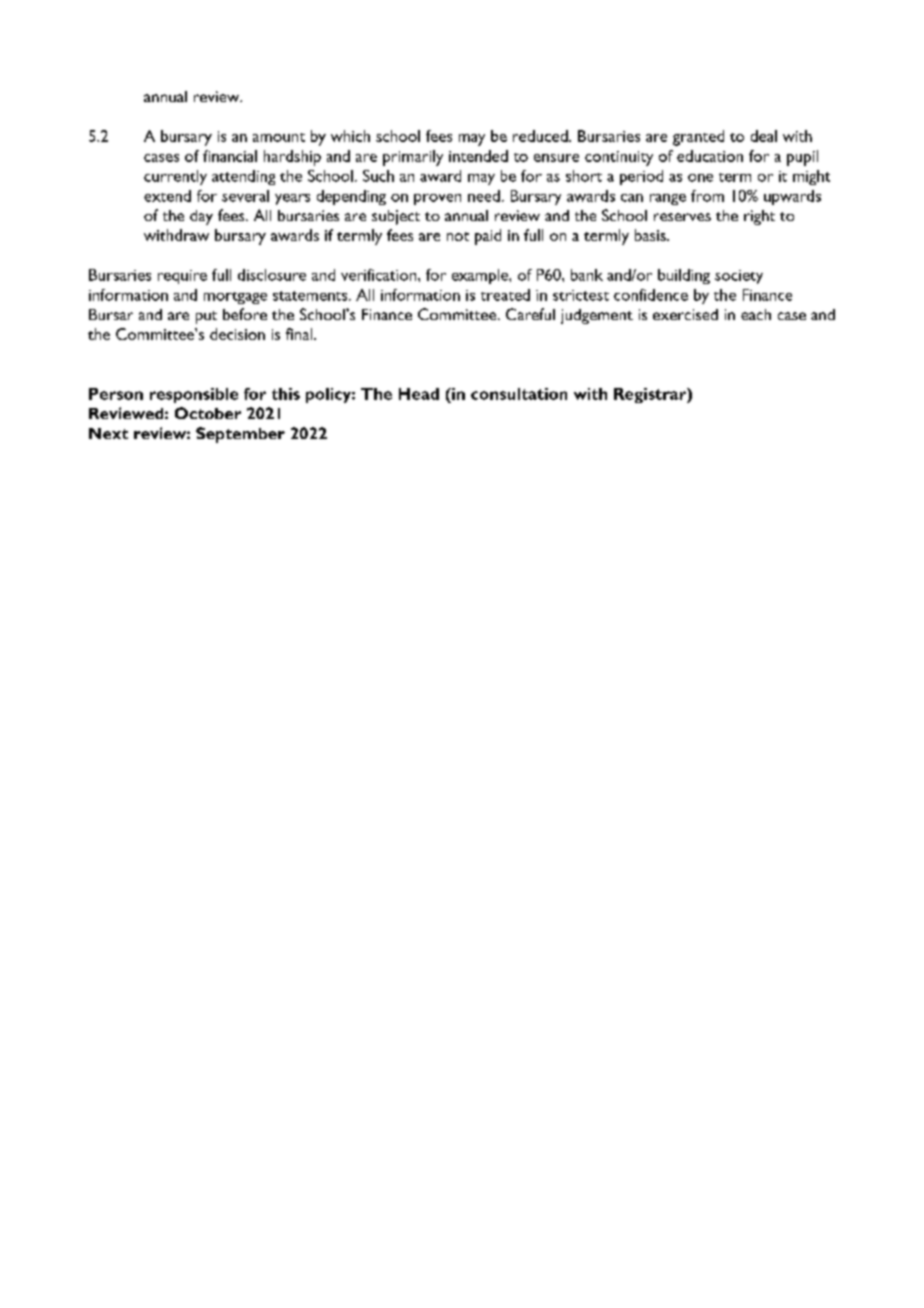 This image has height=1308, width=924. I want to click on Careful, so click(530, 314).
